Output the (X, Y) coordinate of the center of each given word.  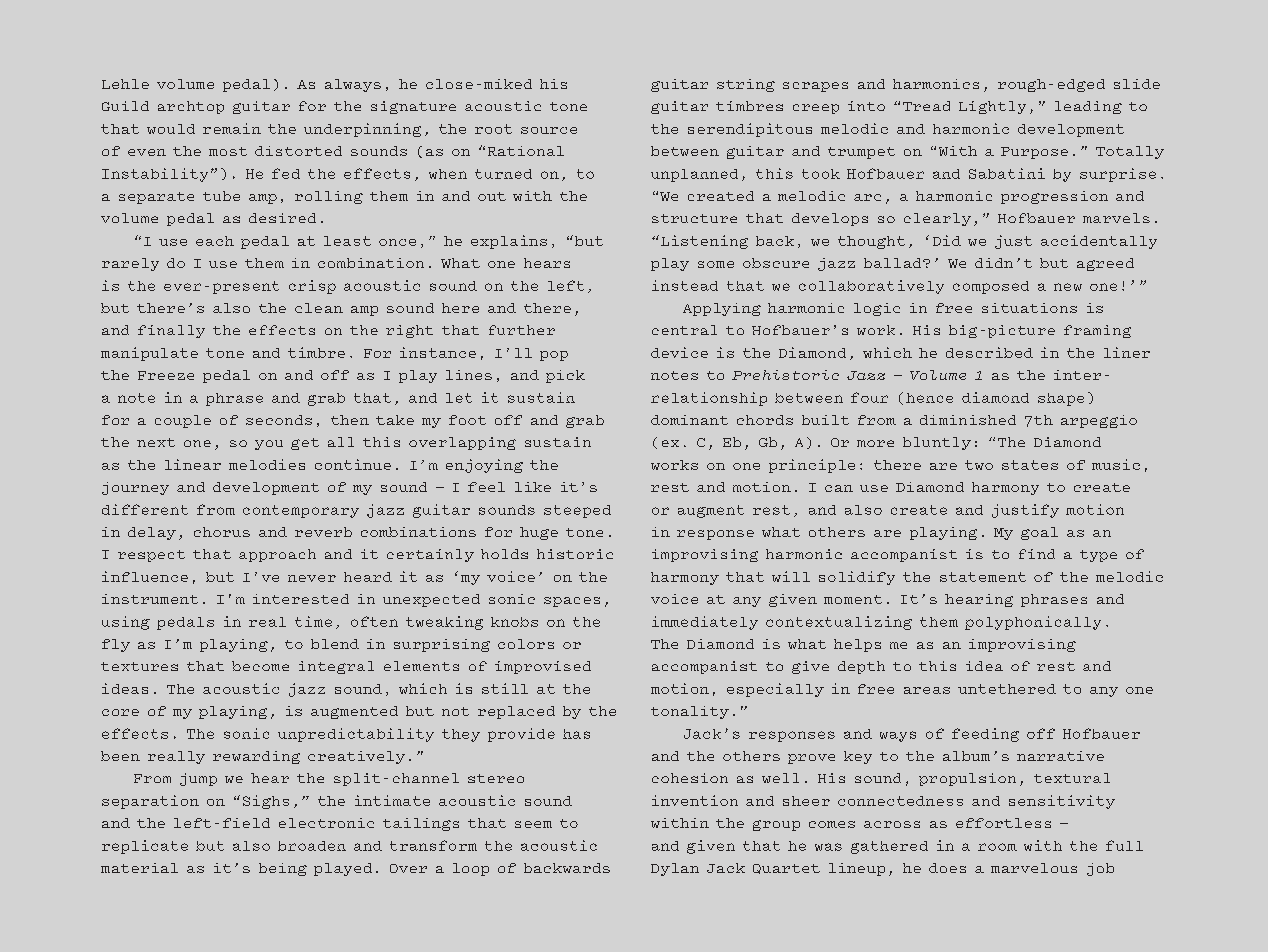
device (679, 352)
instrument (150, 599)
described (989, 352)
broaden (312, 846)
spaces (572, 602)
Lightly (992, 107)
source (549, 130)
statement (983, 577)
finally (171, 331)
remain (232, 128)
